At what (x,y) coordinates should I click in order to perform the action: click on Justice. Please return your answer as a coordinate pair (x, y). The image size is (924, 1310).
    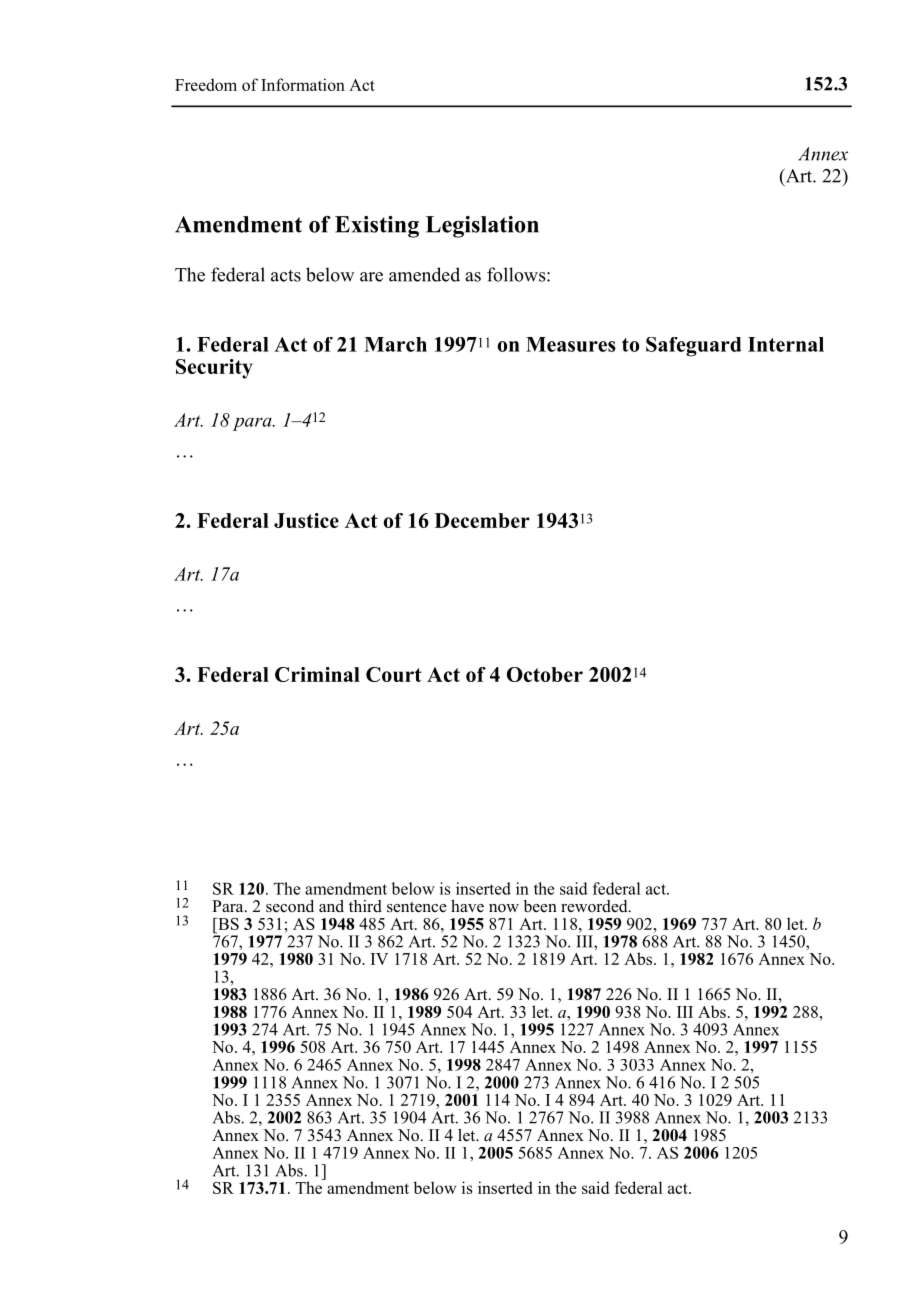
    Looking at the image, I should click on (306, 520).
